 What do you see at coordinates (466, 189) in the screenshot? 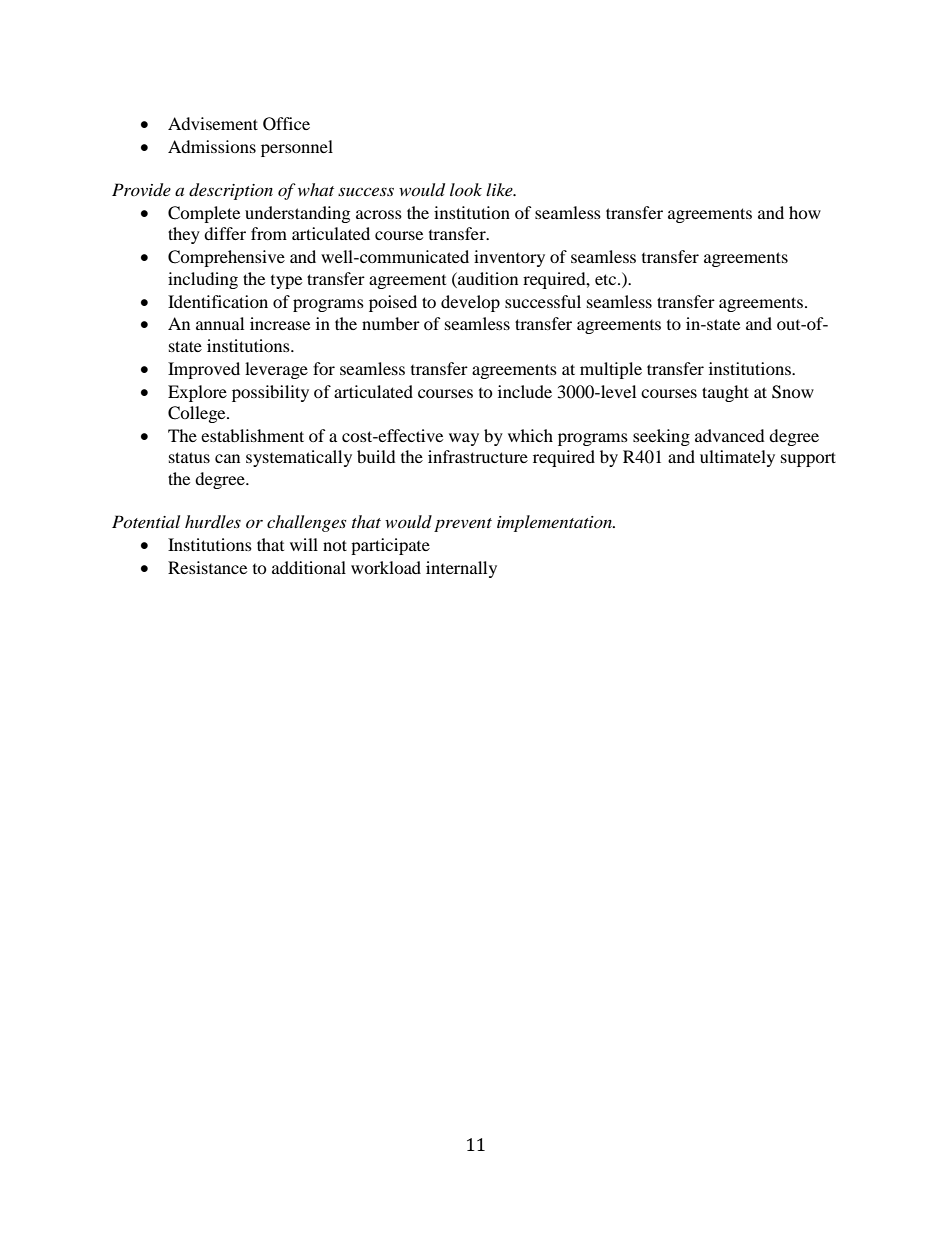
I see `look` at bounding box center [466, 189].
